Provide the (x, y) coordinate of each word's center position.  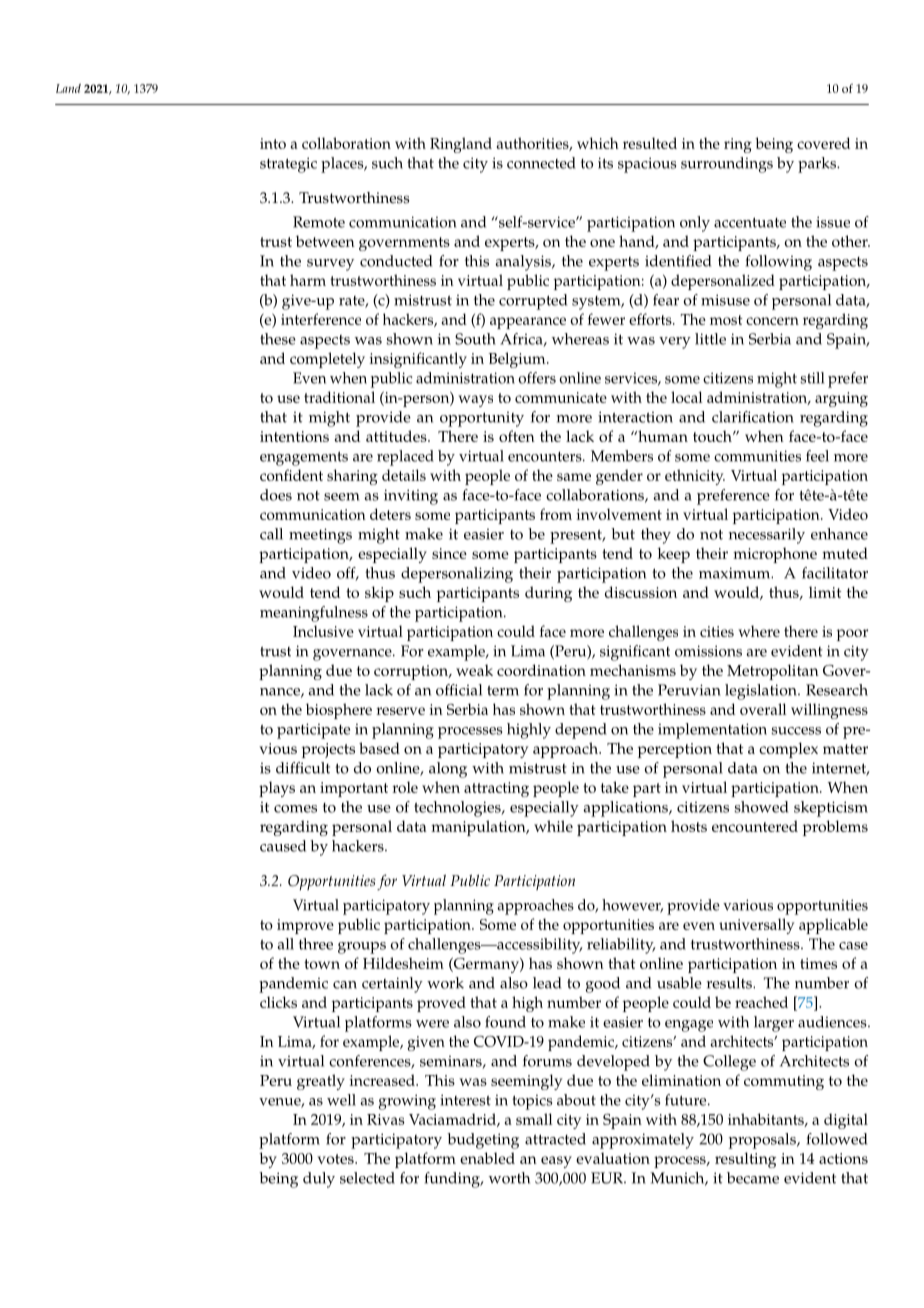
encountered (755, 826)
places (343, 165)
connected (541, 163)
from (556, 514)
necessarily (767, 536)
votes (336, 1159)
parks (818, 165)
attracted (555, 1139)
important (354, 789)
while (553, 826)
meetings (320, 536)
